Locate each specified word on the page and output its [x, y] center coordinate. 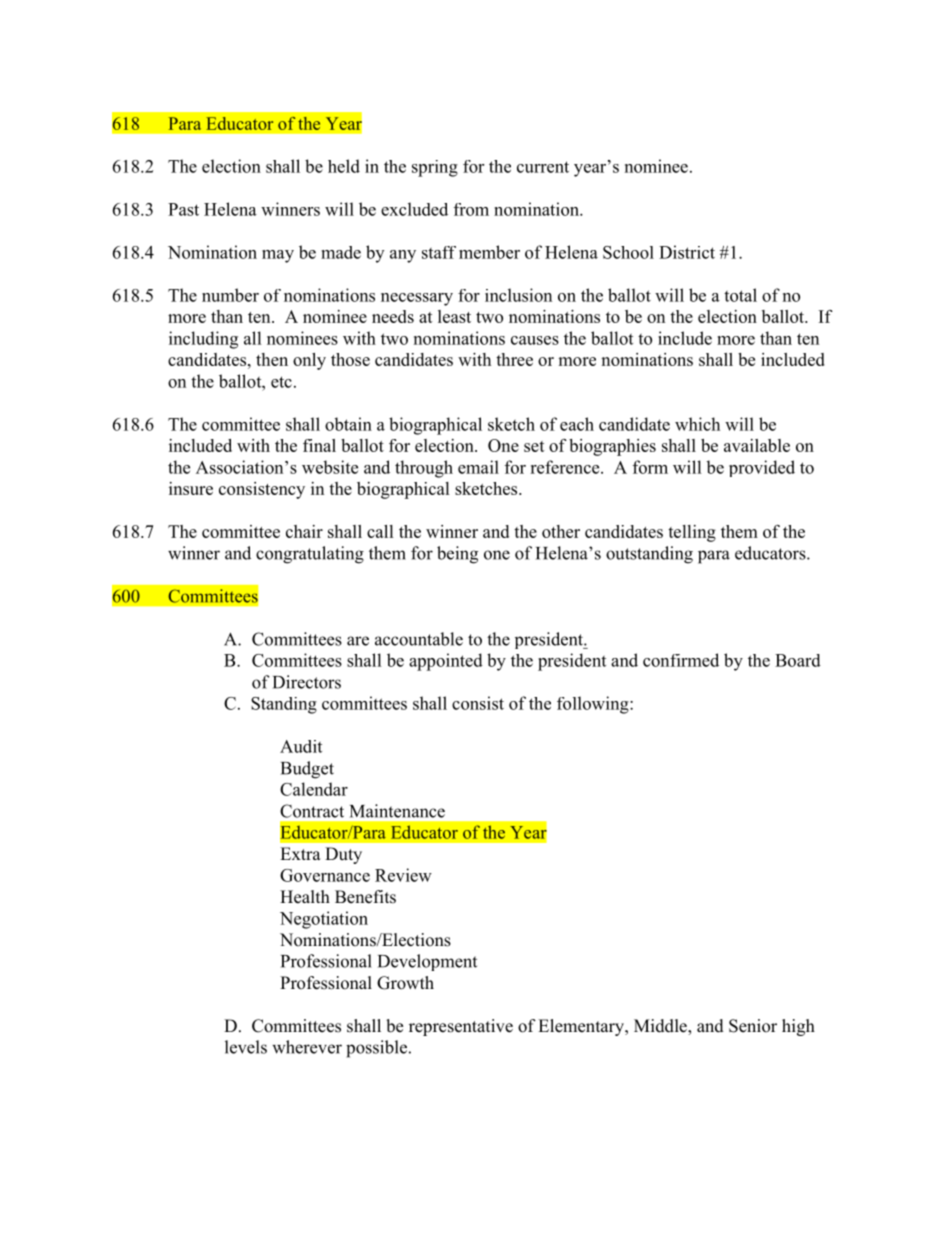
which [697, 424]
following [594, 705]
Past [183, 209]
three [514, 359]
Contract [312, 811]
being [457, 555]
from [471, 209]
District [687, 252]
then [272, 359]
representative [461, 1027]
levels [246, 1047]
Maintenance [397, 811]
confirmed [681, 660]
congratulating [310, 555]
